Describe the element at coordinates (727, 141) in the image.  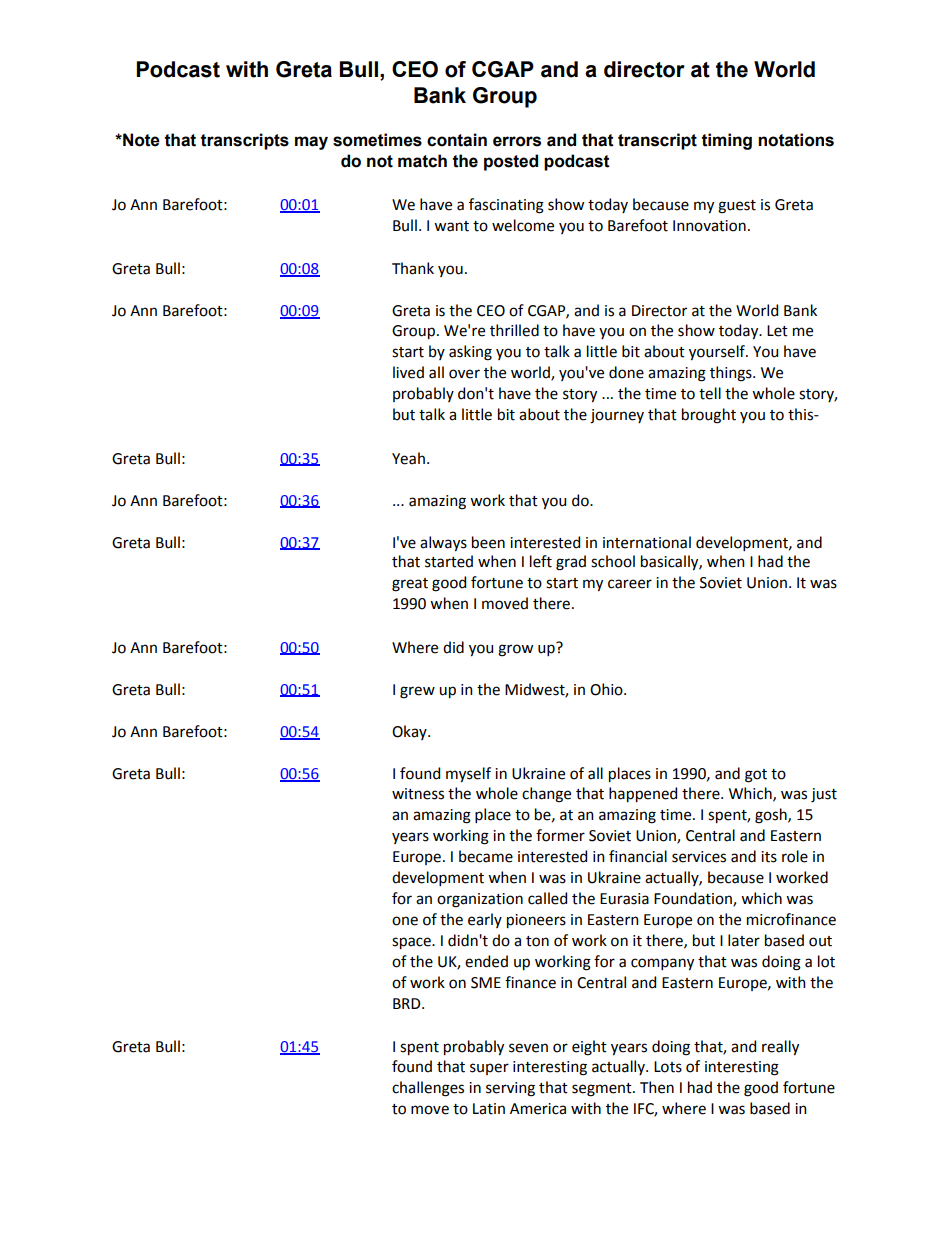
I see `timing` at that location.
